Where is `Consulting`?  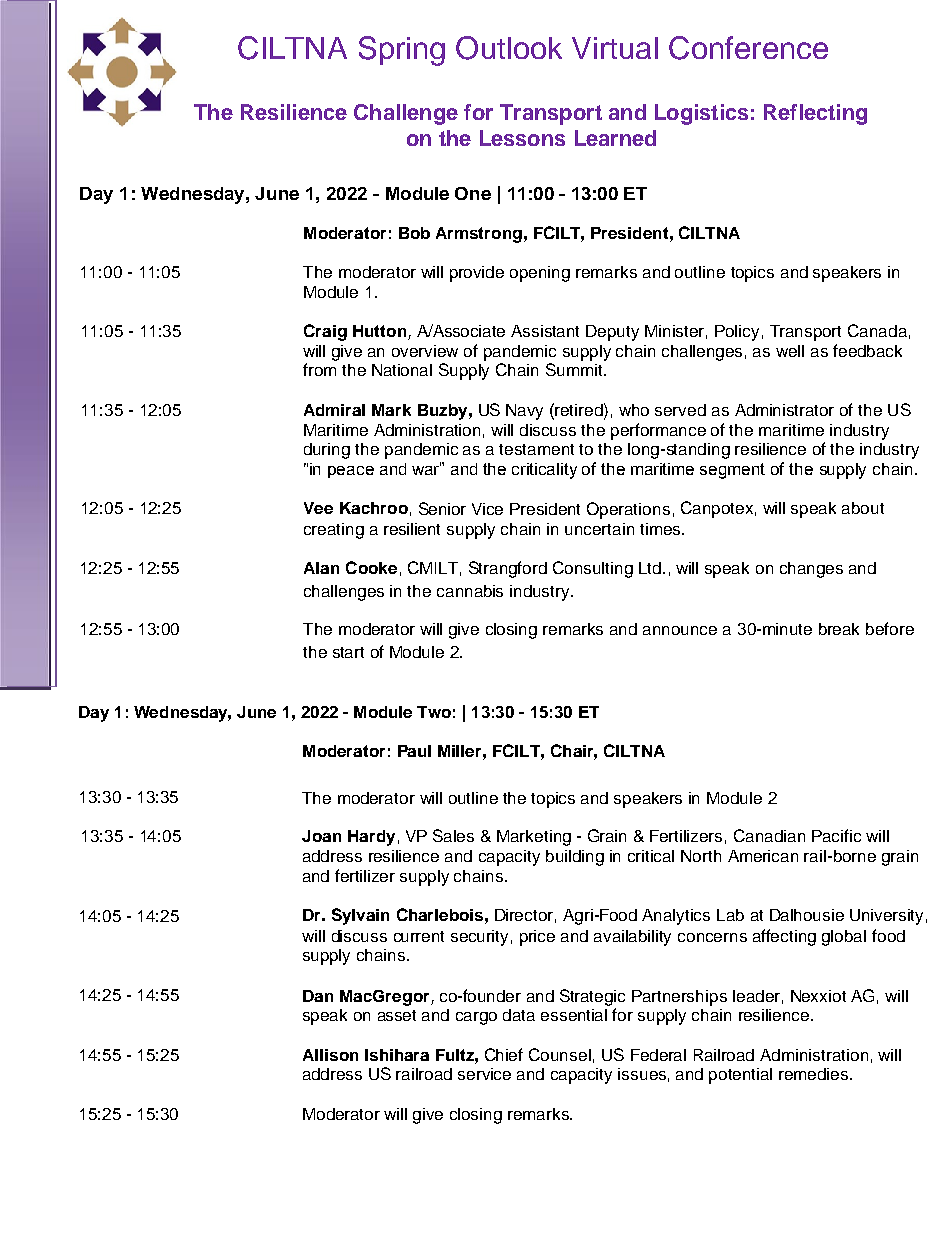
Consulting is located at coordinates (593, 569).
